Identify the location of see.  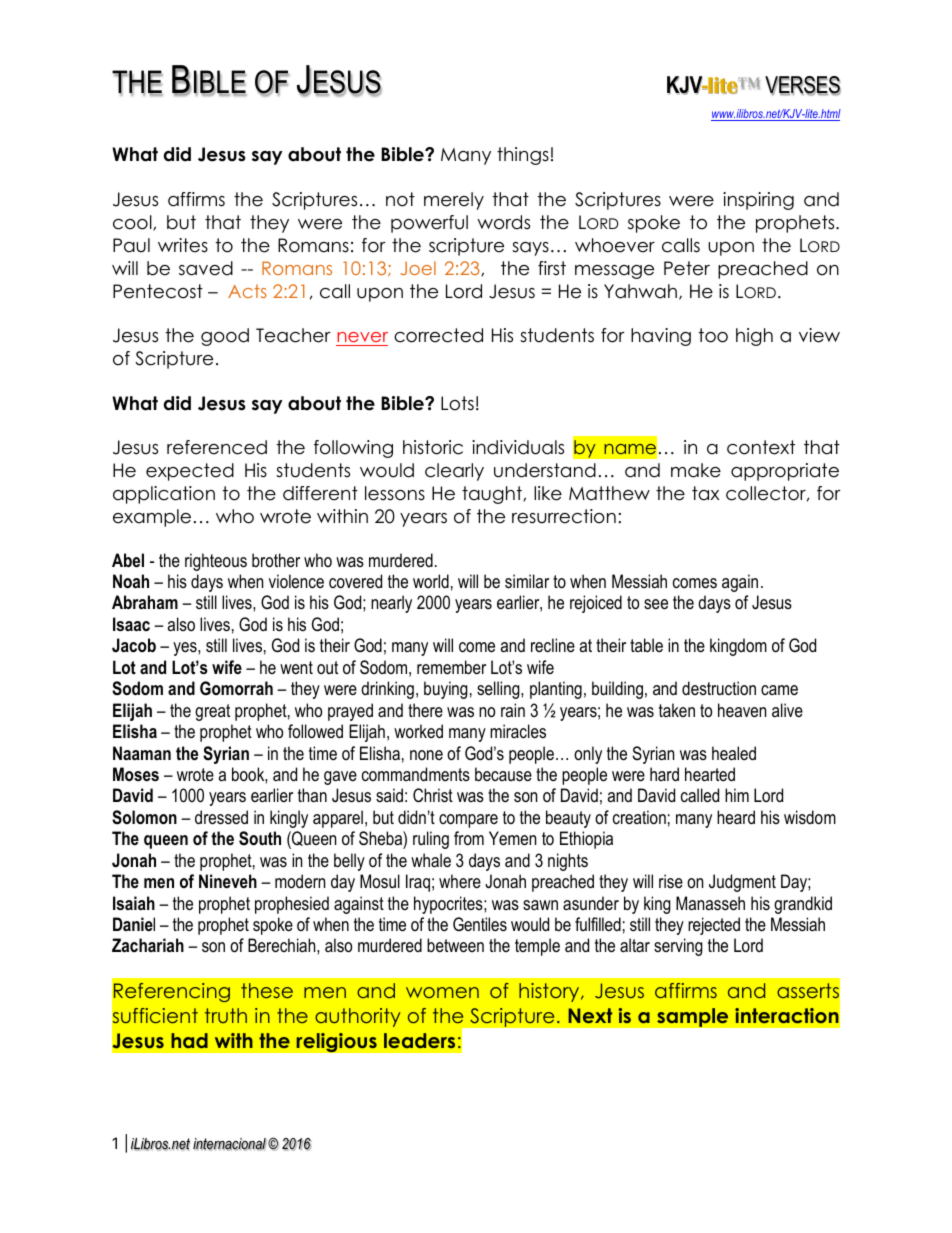
(656, 604).
